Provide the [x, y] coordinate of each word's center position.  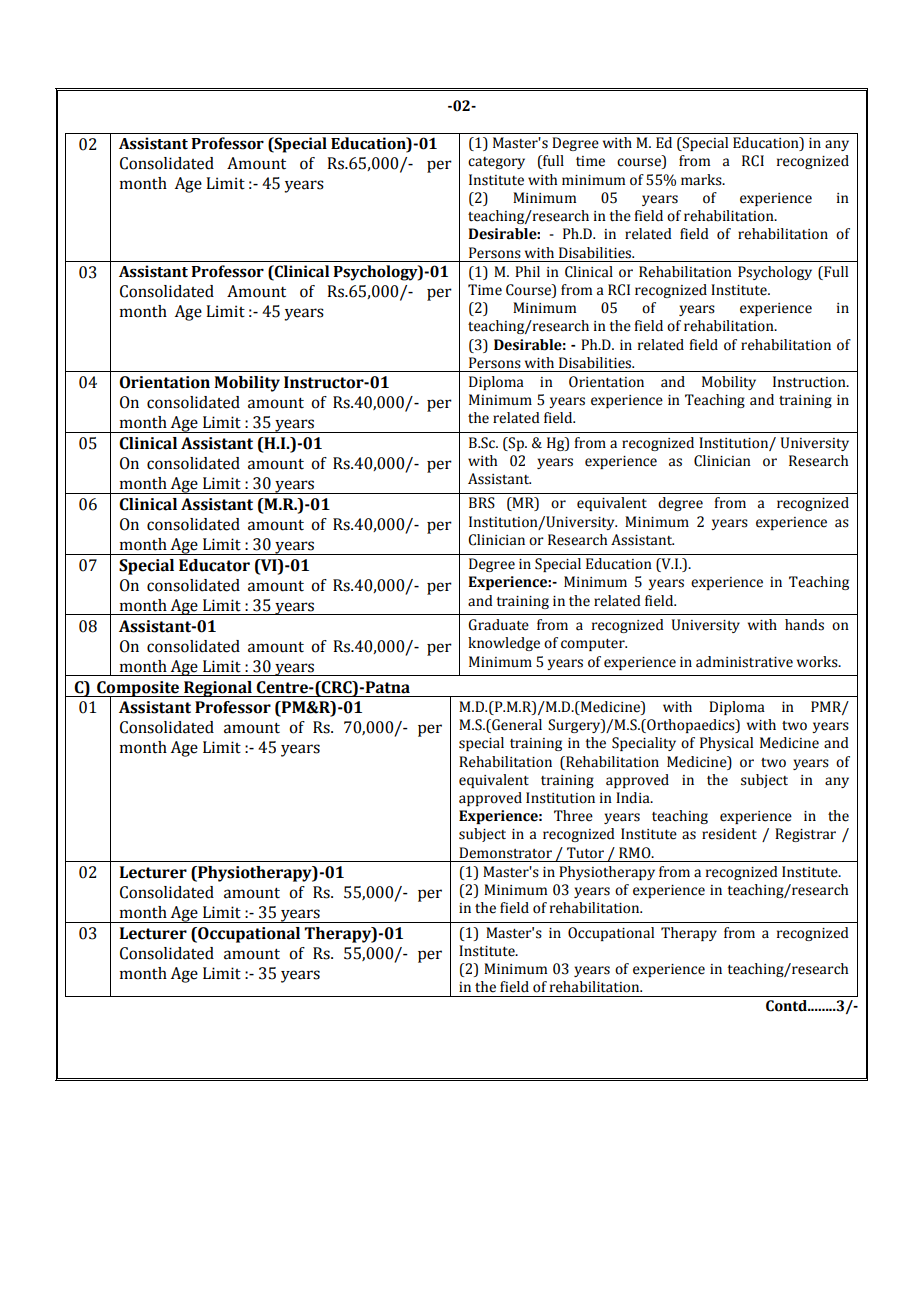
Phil [527, 271]
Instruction [810, 382]
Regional [218, 689]
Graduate [498, 625]
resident [729, 834]
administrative [744, 662]
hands [804, 625]
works [818, 662]
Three [573, 816]
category [496, 163]
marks [702, 180]
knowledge [504, 644]
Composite [138, 690]
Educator [214, 565]
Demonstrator [505, 853]
